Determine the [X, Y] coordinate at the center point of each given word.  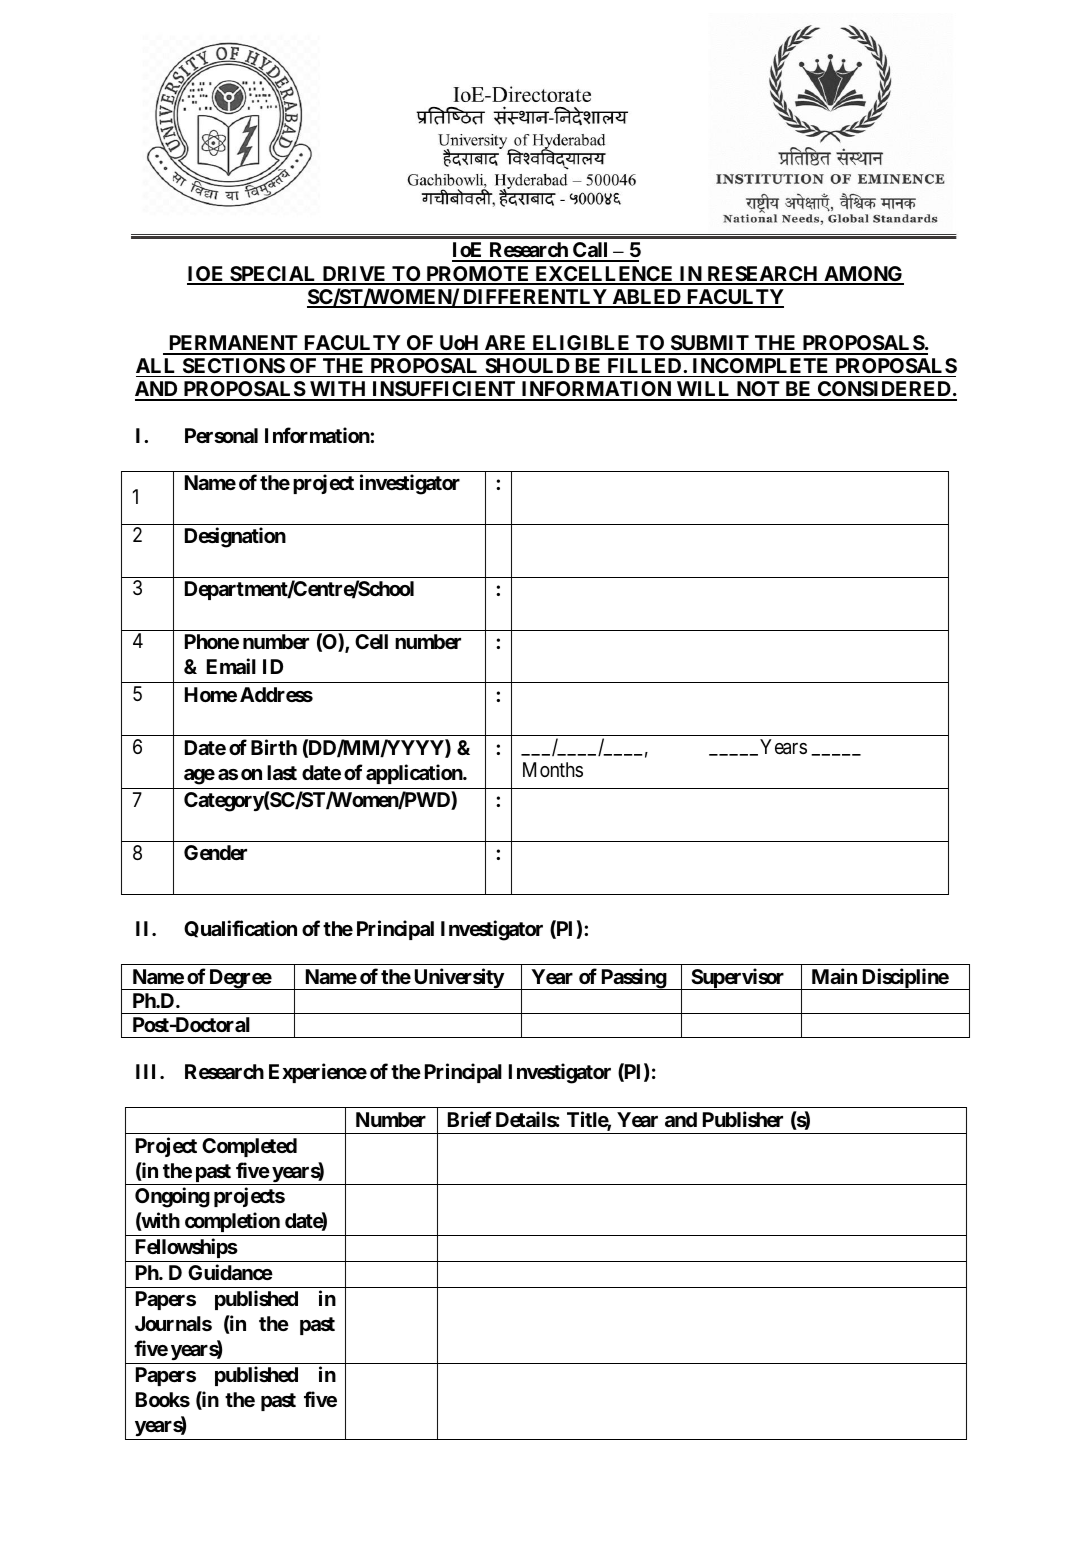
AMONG [863, 275]
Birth [274, 747]
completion [232, 1222]
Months [553, 769]
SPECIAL [273, 275]
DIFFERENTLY [535, 298]
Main [834, 976]
